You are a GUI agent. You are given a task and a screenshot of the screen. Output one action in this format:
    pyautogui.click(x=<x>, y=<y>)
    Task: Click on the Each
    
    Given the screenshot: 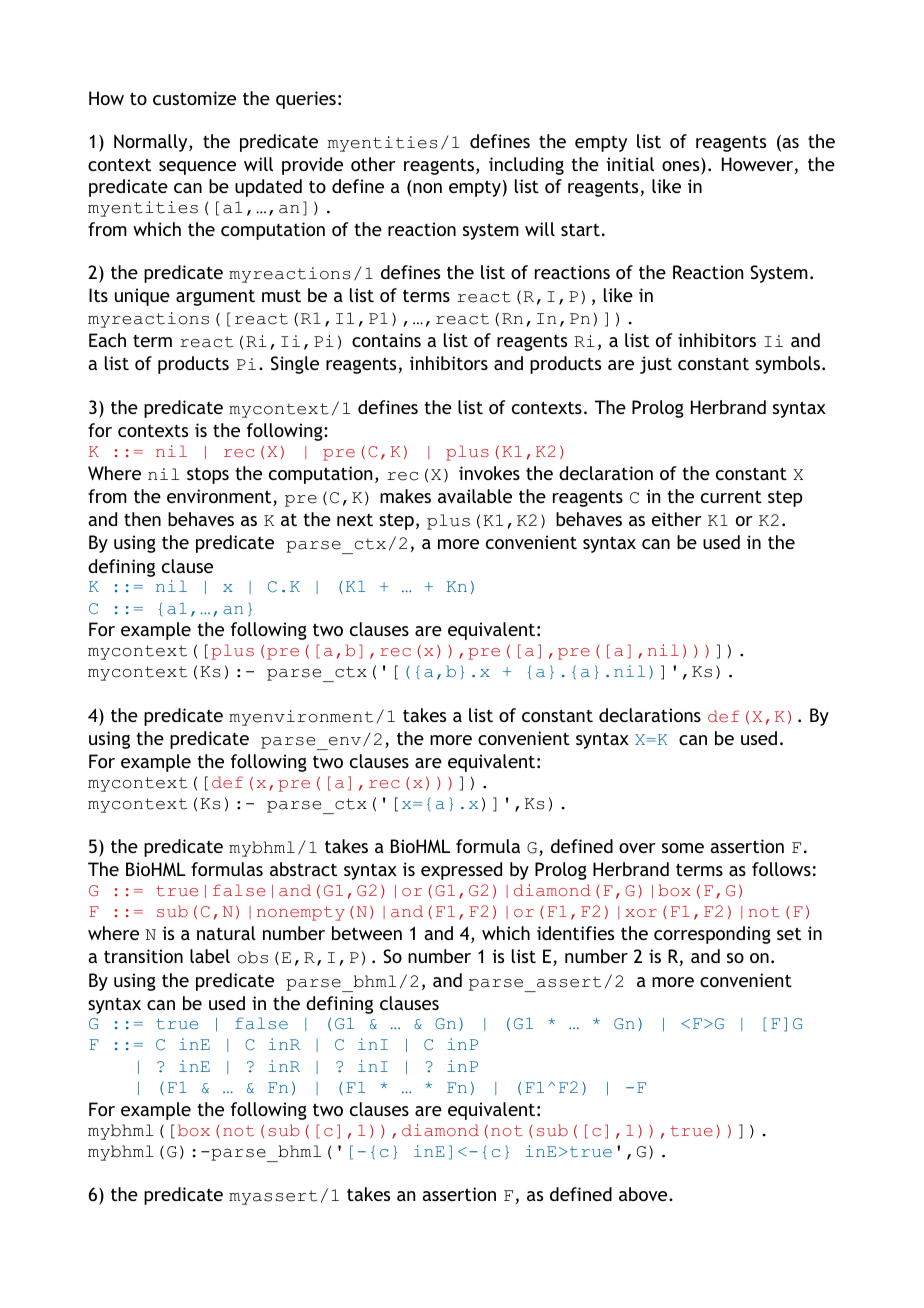 What is the action you would take?
    pyautogui.click(x=107, y=340)
